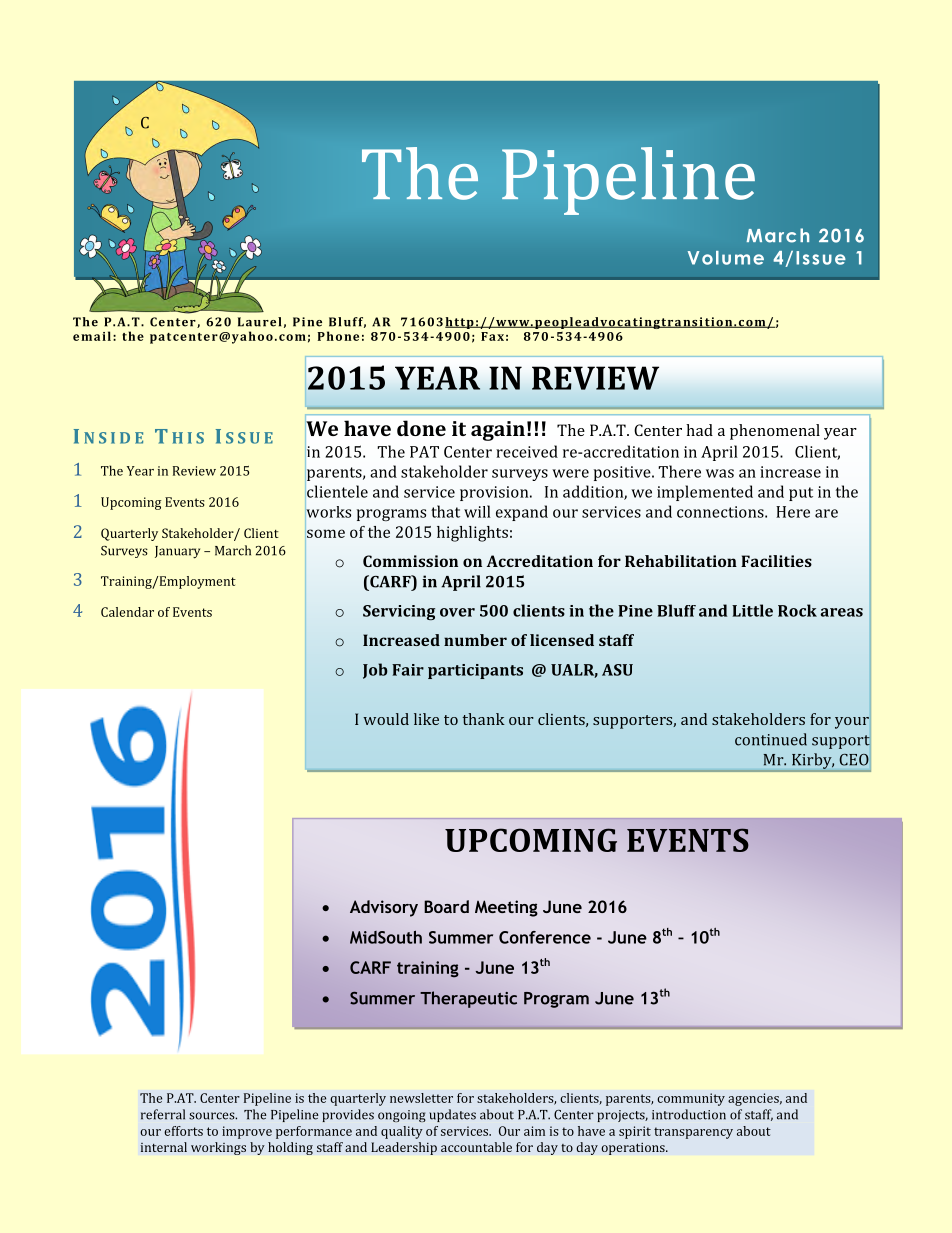 This screenshot has width=952, height=1233. Describe the element at coordinates (384, 908) in the screenshot. I see `Advisory` at that location.
